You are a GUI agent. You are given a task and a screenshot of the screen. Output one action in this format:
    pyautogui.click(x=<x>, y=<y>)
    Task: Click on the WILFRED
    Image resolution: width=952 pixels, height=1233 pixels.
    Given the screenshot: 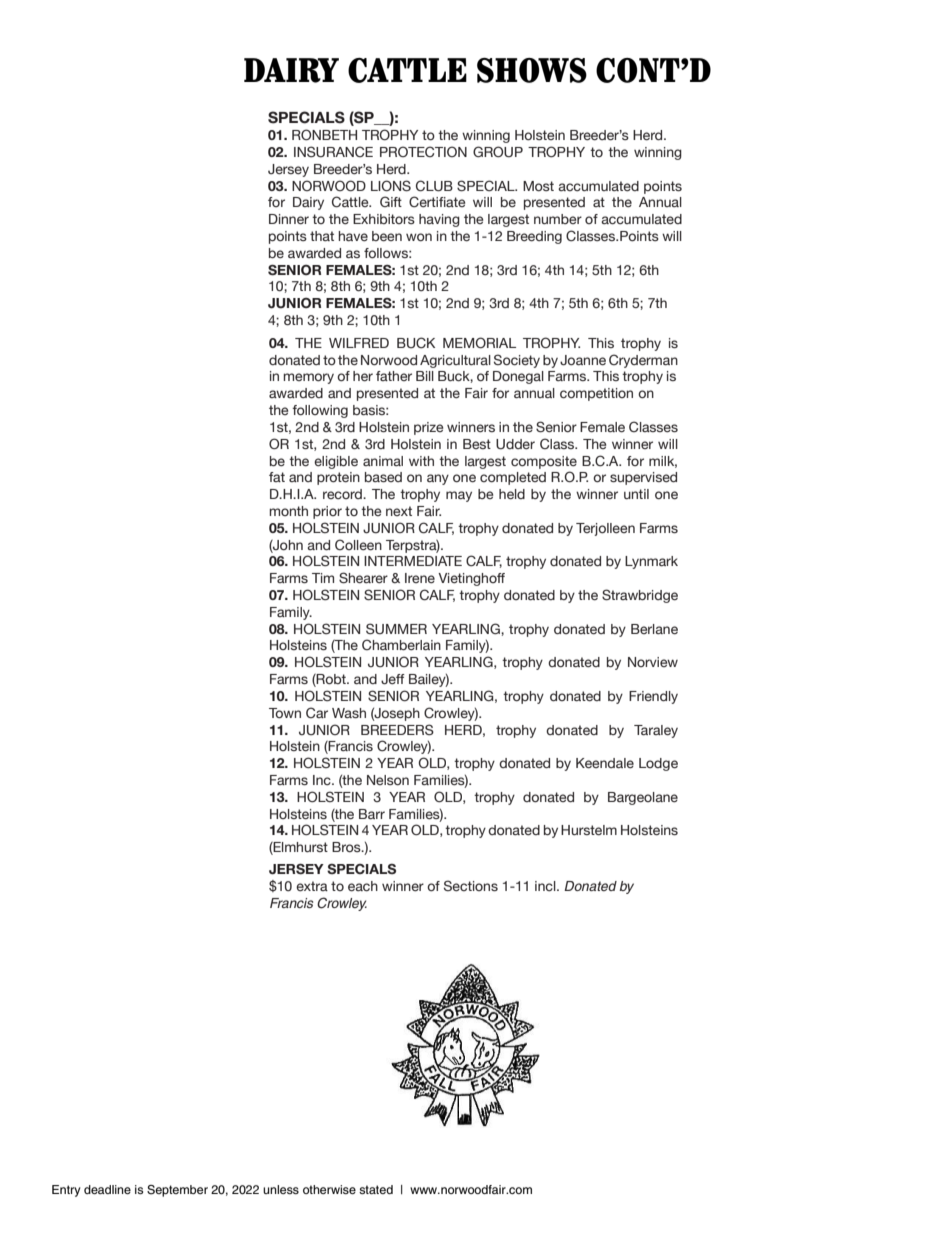 What is the action you would take?
    pyautogui.click(x=359, y=343)
